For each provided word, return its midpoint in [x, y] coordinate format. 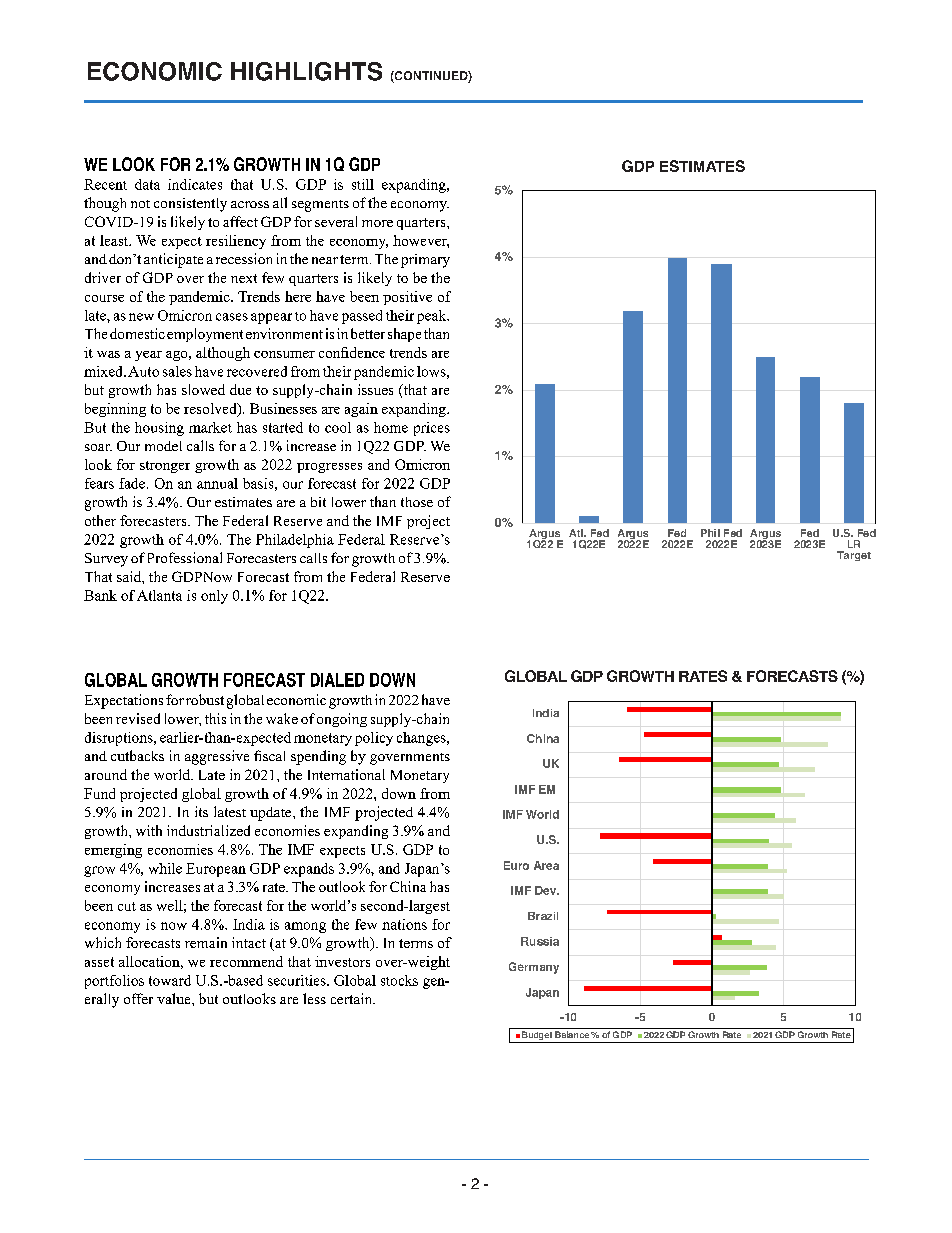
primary [425, 261]
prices [432, 429]
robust [205, 699]
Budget [537, 1037]
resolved [211, 409]
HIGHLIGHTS [306, 71]
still [363, 184]
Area [546, 865]
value [175, 998]
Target [854, 556]
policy [374, 739]
